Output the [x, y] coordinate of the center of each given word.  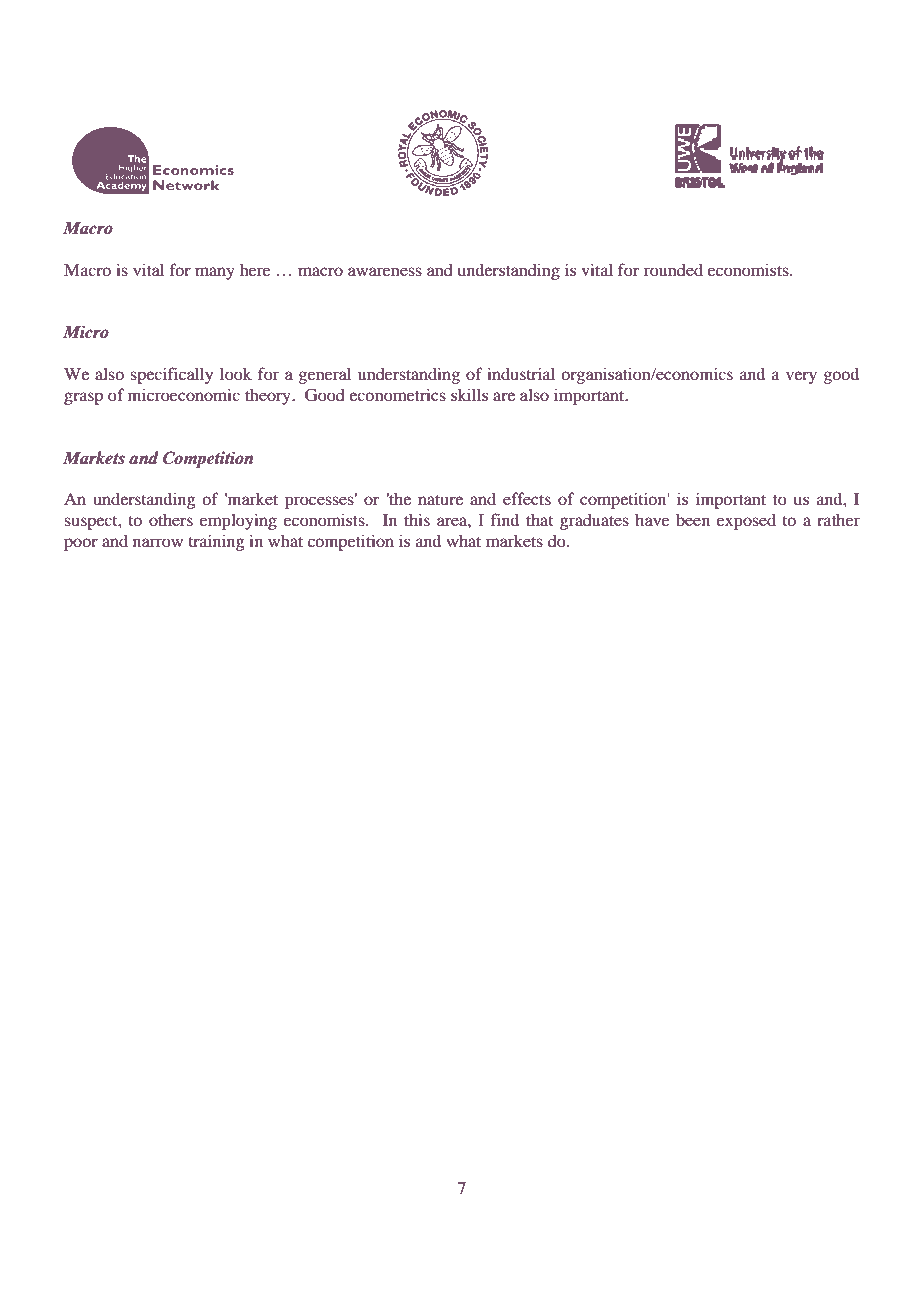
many [215, 273]
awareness [385, 271]
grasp [83, 398]
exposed [746, 521]
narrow [158, 542]
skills [469, 394]
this [417, 519]
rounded [673, 269]
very [801, 377]
